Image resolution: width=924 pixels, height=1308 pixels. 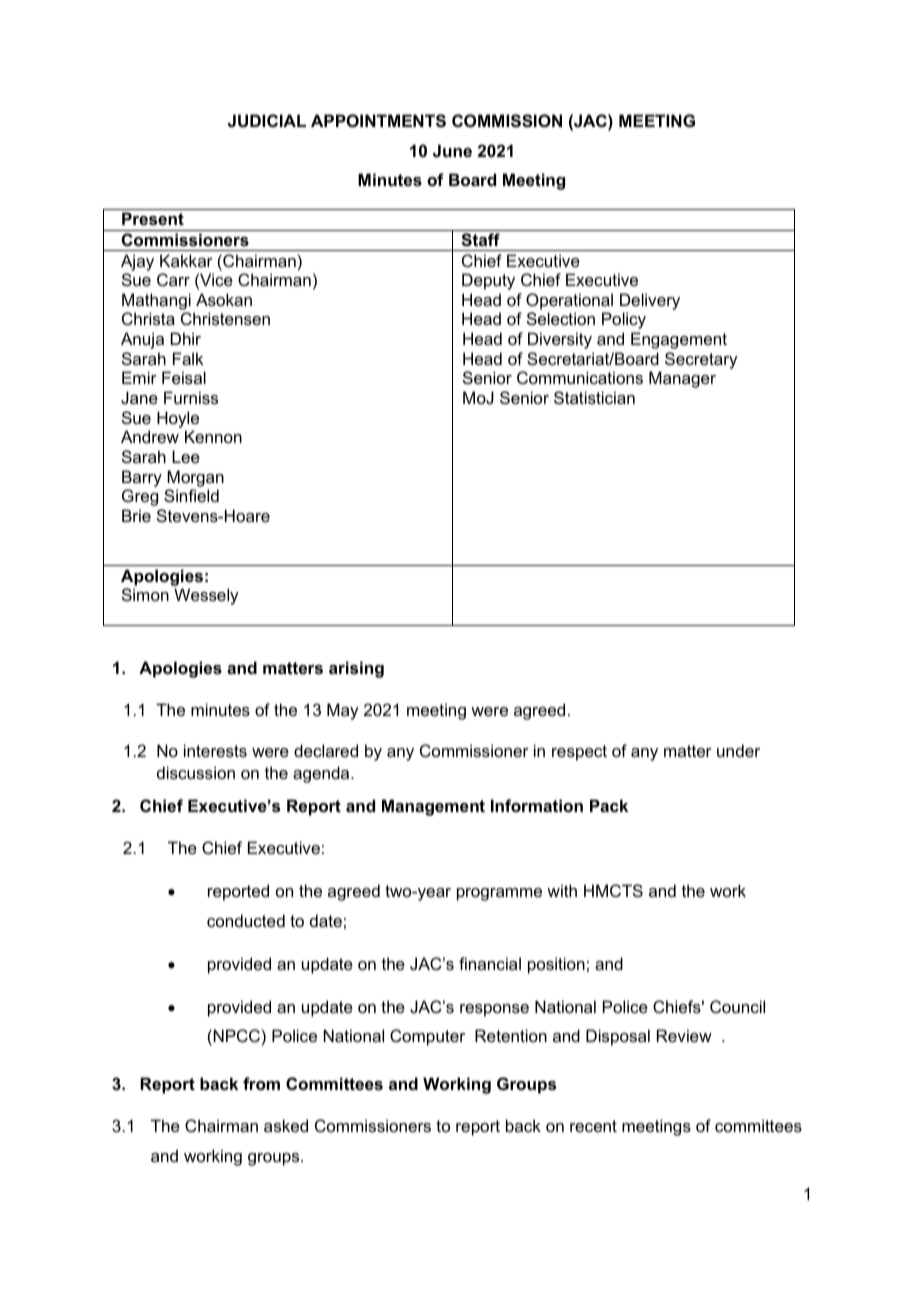 I want to click on under, so click(x=738, y=750).
